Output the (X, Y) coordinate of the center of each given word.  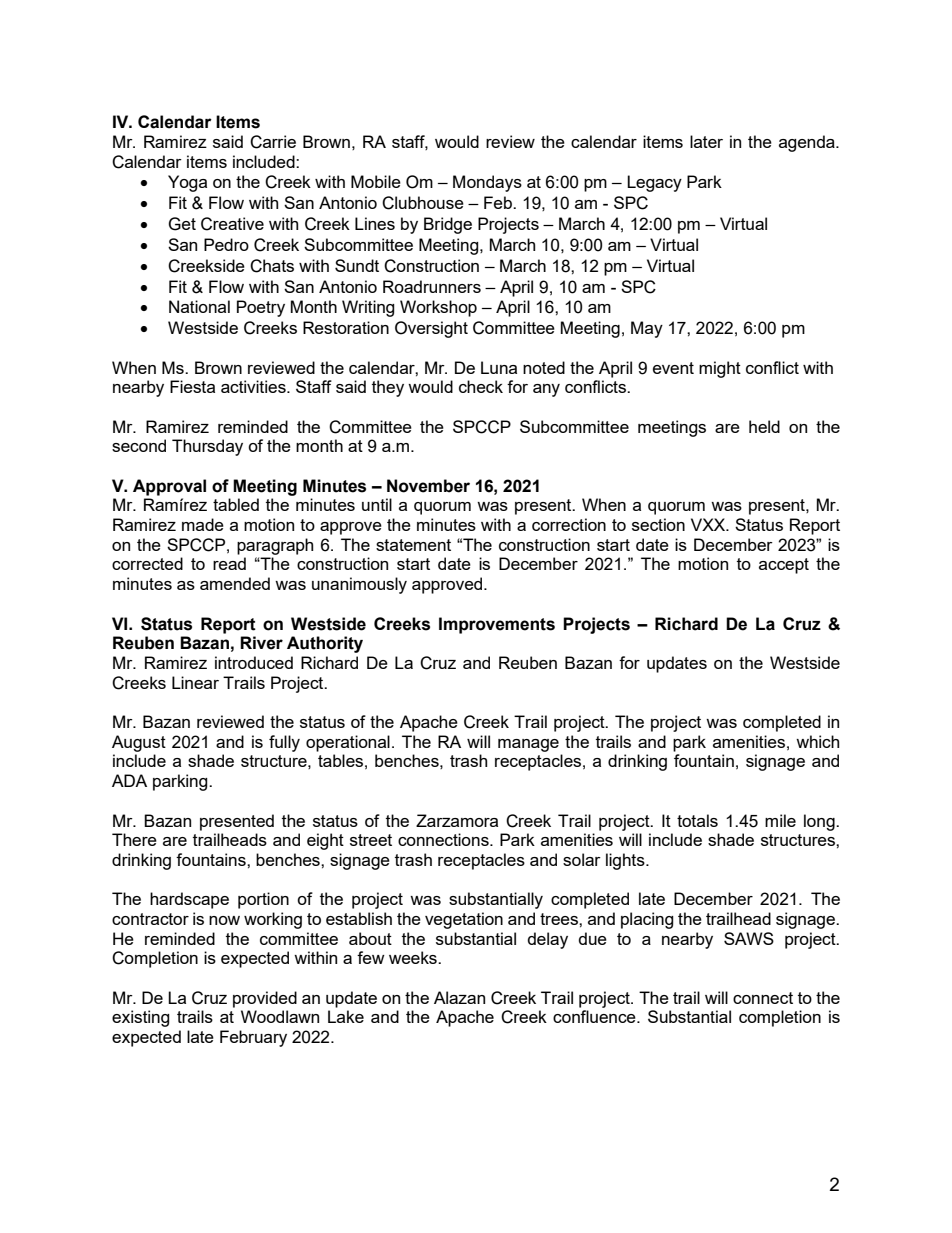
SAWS (749, 938)
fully (284, 743)
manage (528, 745)
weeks (414, 957)
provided (265, 999)
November (428, 486)
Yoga (187, 183)
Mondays (487, 183)
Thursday (207, 447)
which (817, 741)
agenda (808, 143)
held (764, 426)
